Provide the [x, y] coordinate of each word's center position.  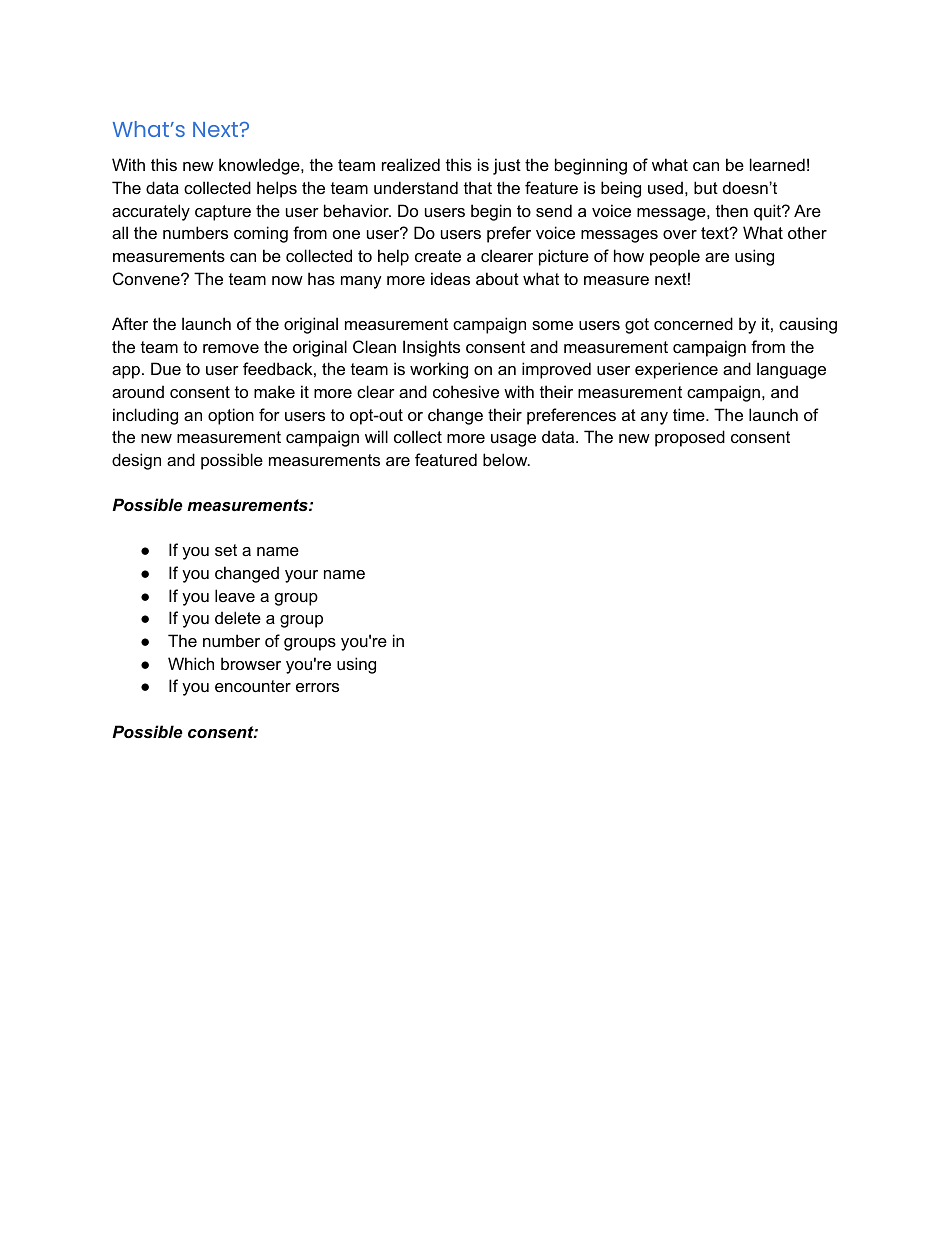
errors [317, 687]
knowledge [260, 166]
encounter [253, 686]
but [706, 187]
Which [191, 663]
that [478, 187]
